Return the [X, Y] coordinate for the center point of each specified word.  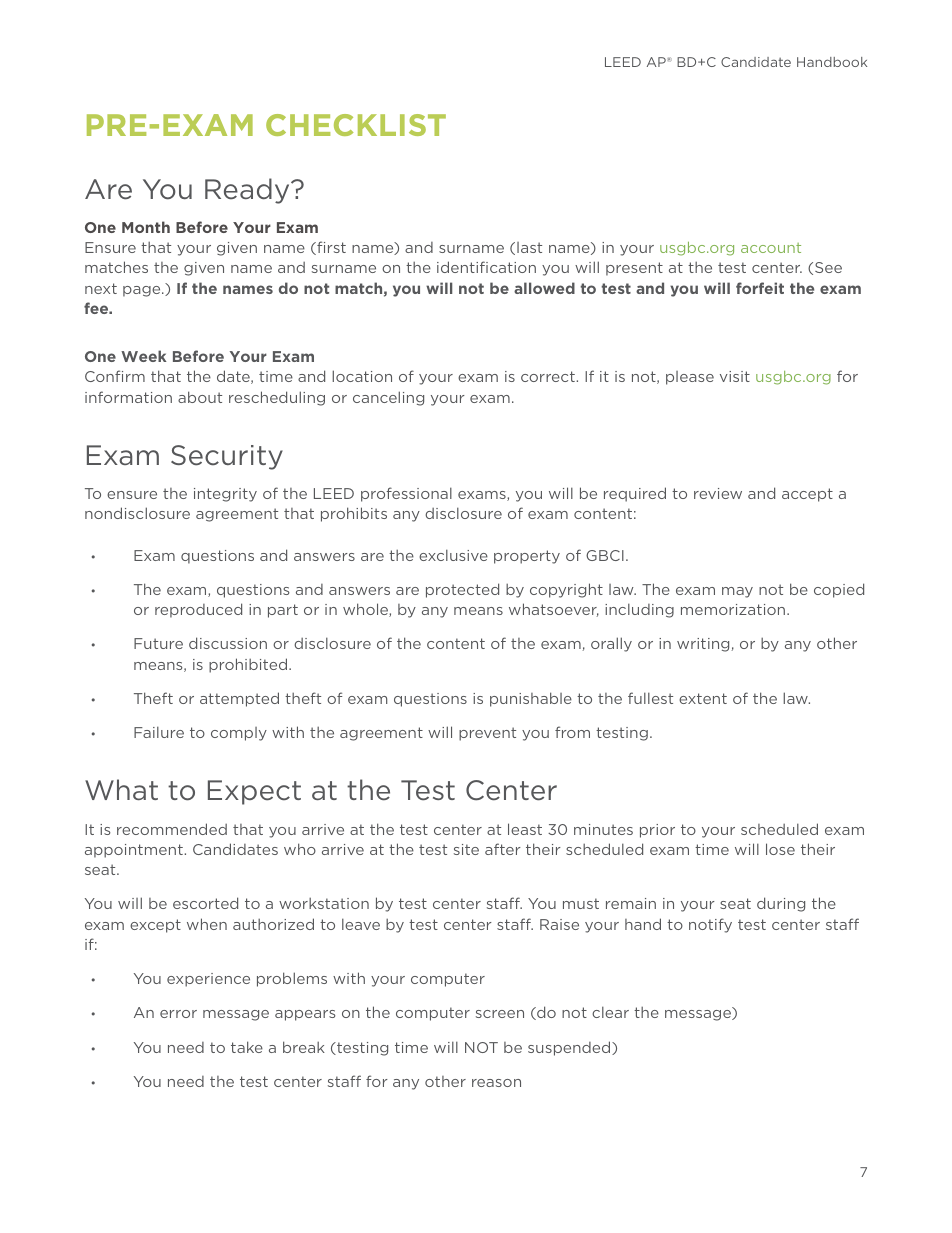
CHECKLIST [356, 125]
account [771, 248]
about [200, 397]
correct [549, 376]
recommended [172, 829]
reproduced [198, 610]
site [466, 849]
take [247, 1047]
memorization [734, 609]
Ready [248, 191]
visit [735, 376]
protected [462, 590]
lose [780, 849]
